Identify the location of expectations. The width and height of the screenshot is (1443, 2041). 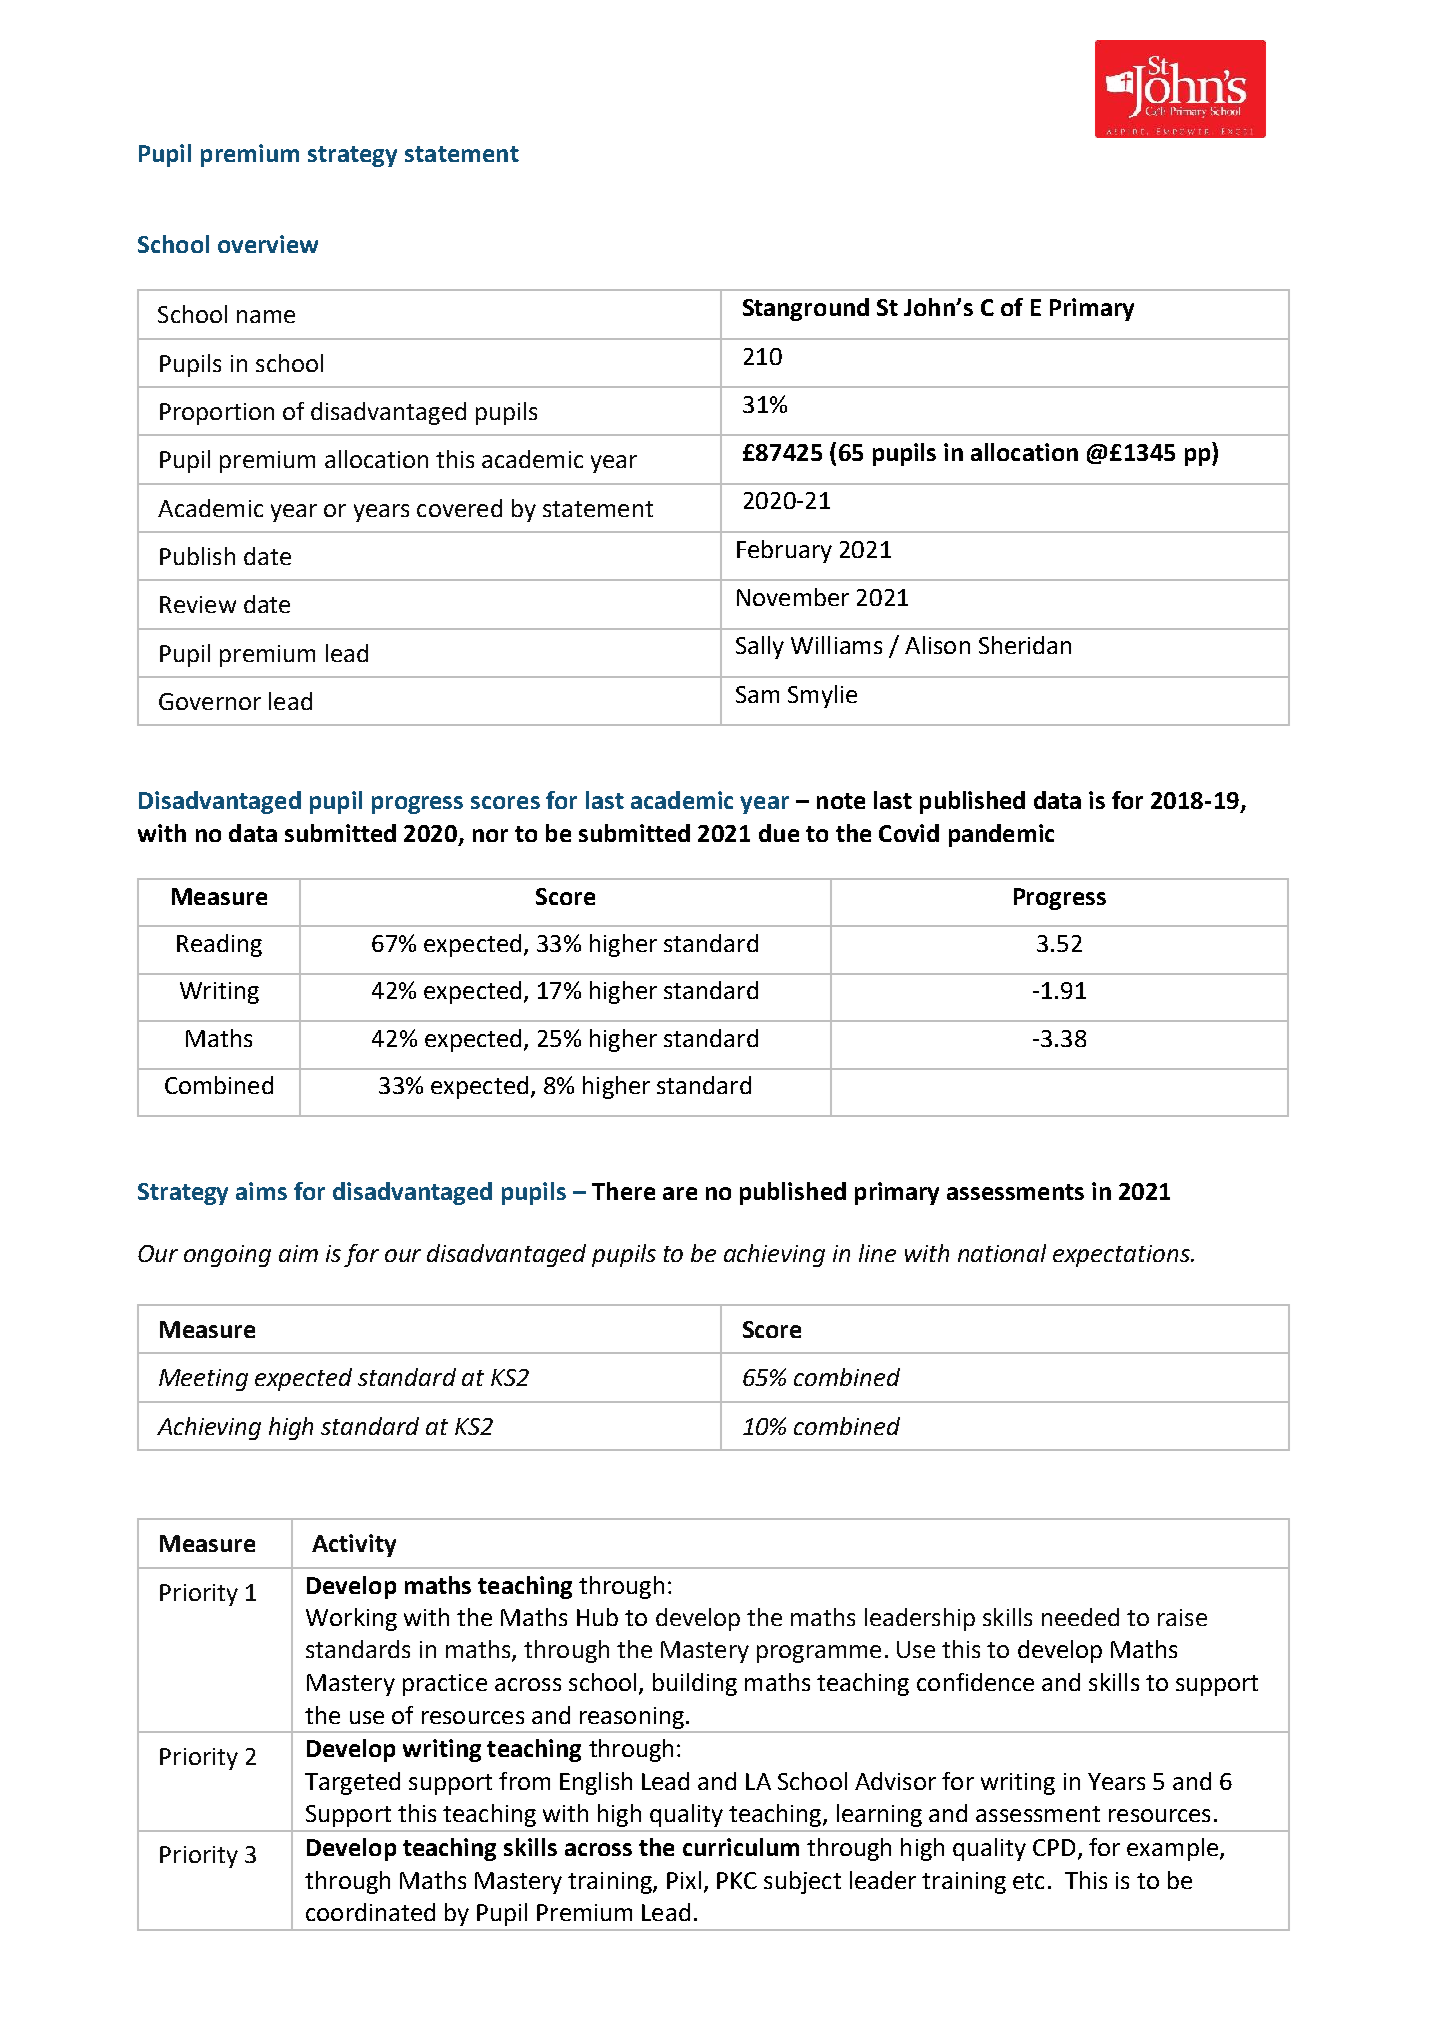
(1122, 1256).
